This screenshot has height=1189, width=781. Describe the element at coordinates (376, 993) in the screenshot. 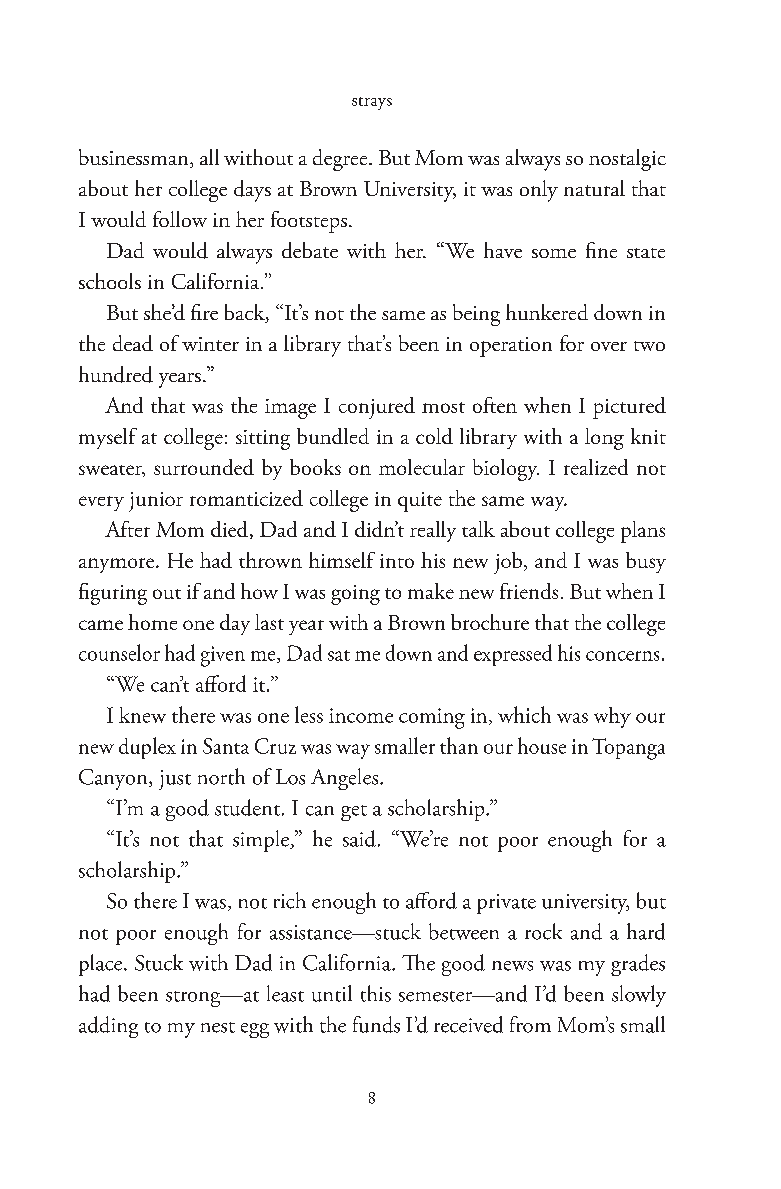

I see `this` at that location.
